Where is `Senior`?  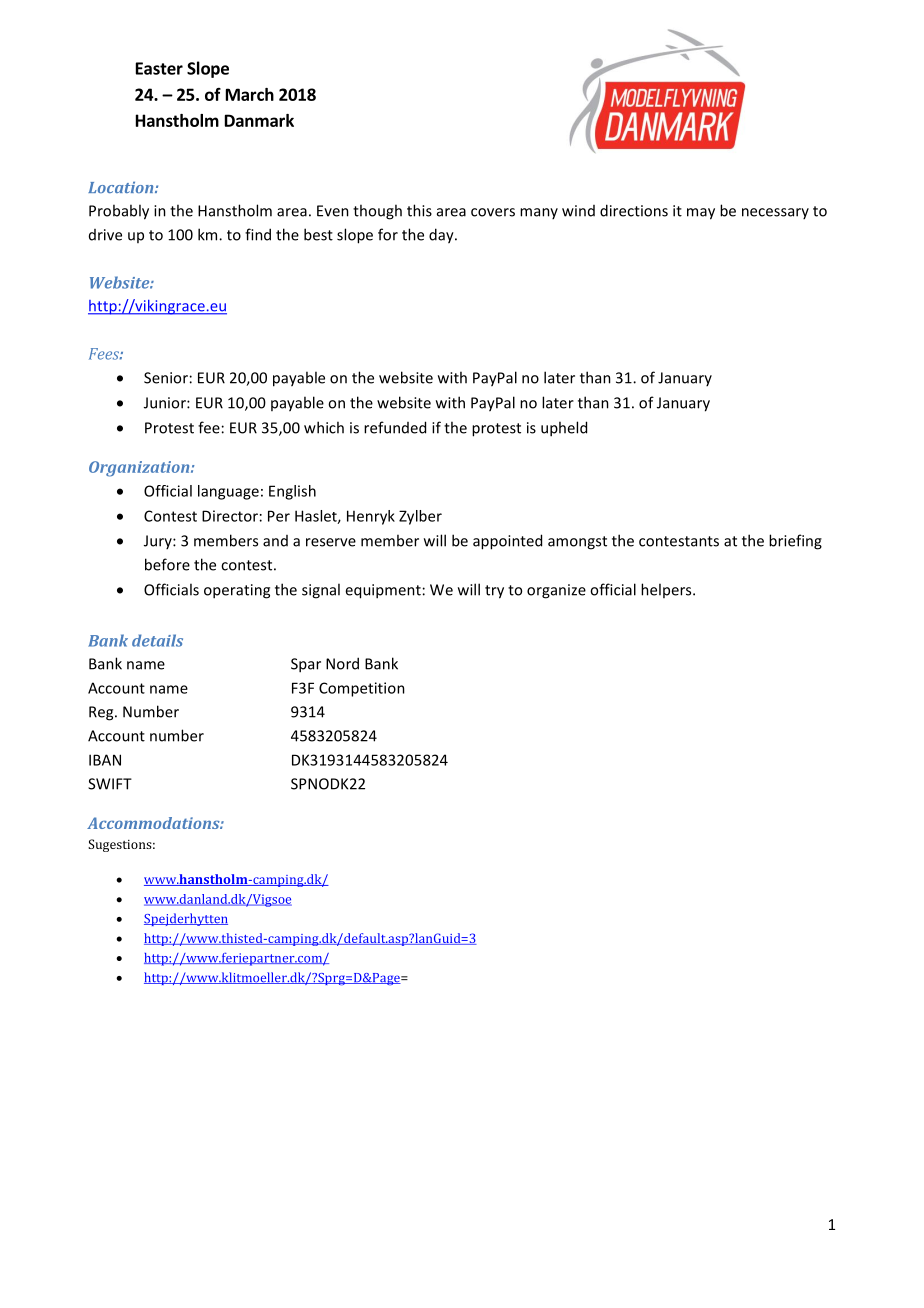 Senior is located at coordinates (166, 378).
